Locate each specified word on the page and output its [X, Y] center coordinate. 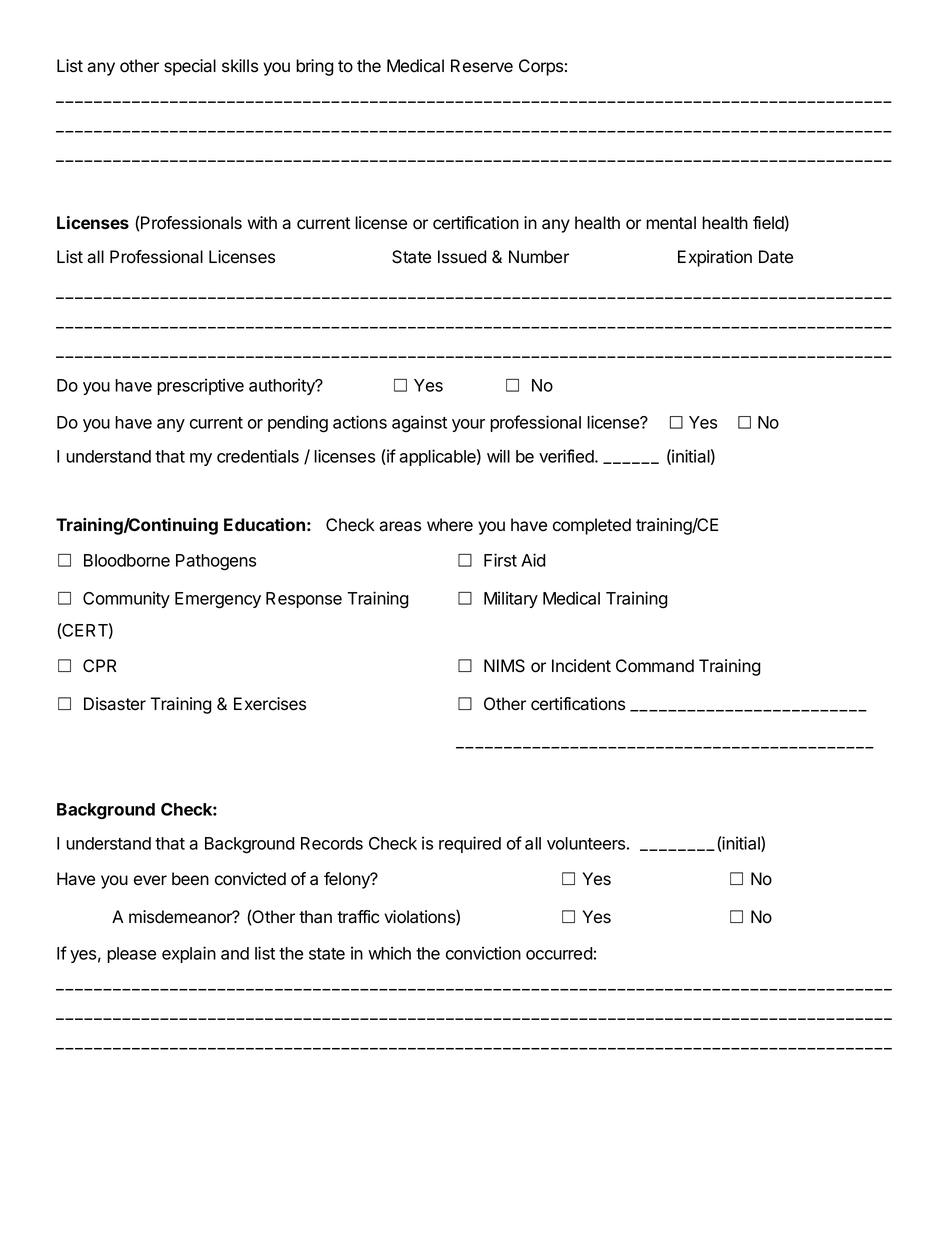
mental [671, 223]
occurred [559, 953]
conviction [483, 953]
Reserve [482, 66]
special [190, 67]
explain [189, 954]
